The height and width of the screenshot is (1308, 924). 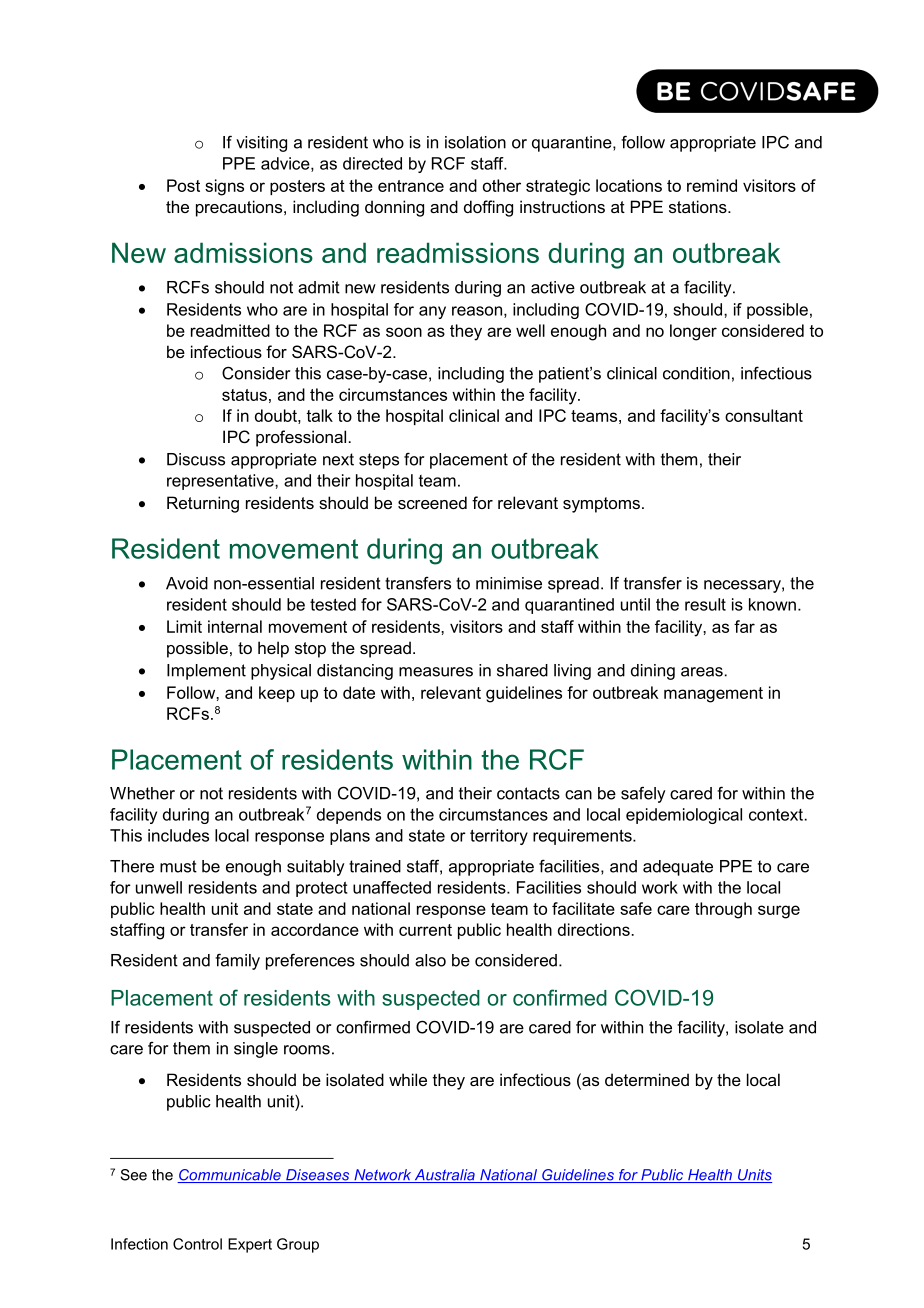 I want to click on Australia, so click(x=444, y=1176).
